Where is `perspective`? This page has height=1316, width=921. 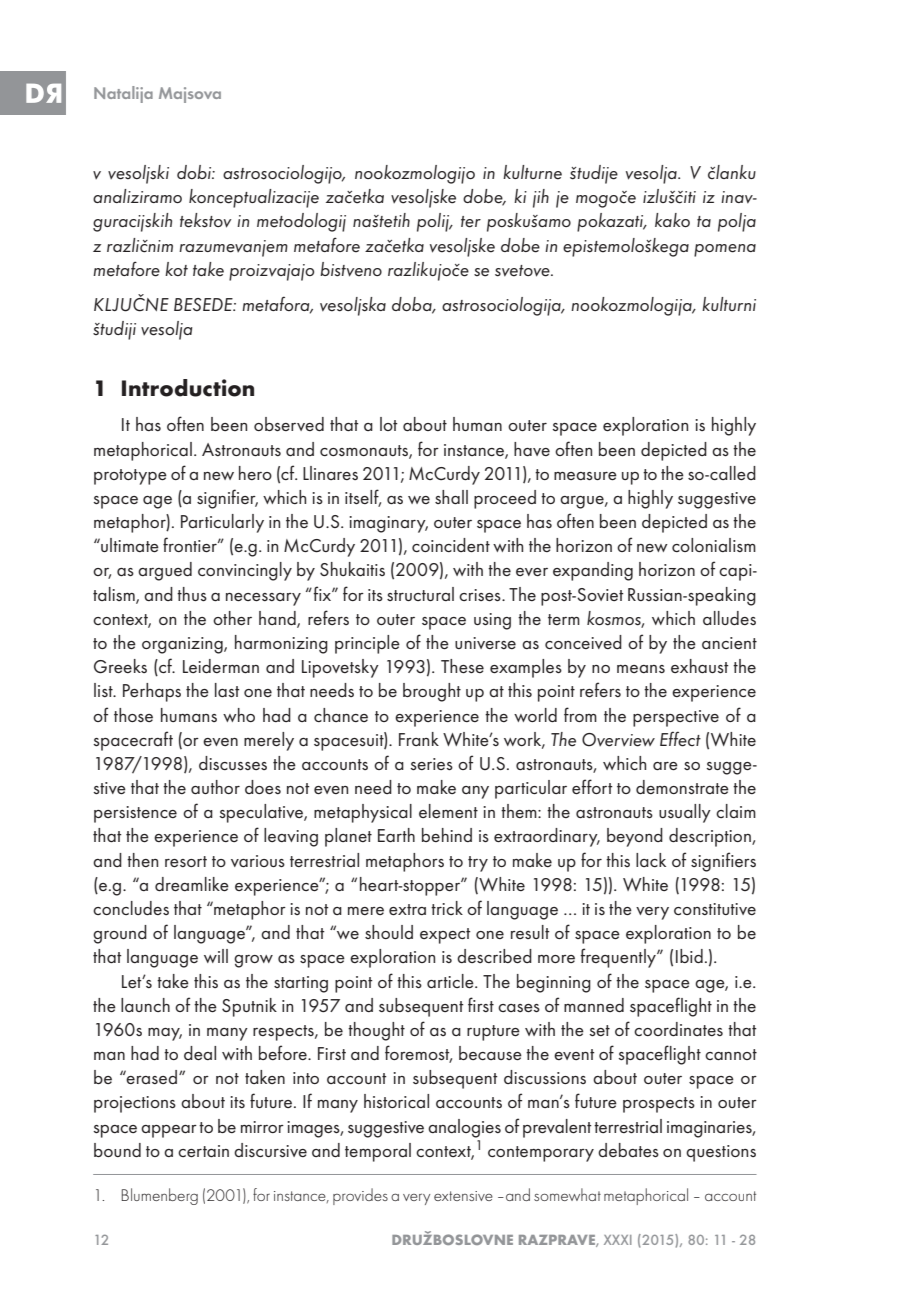 perspective is located at coordinates (676, 718).
